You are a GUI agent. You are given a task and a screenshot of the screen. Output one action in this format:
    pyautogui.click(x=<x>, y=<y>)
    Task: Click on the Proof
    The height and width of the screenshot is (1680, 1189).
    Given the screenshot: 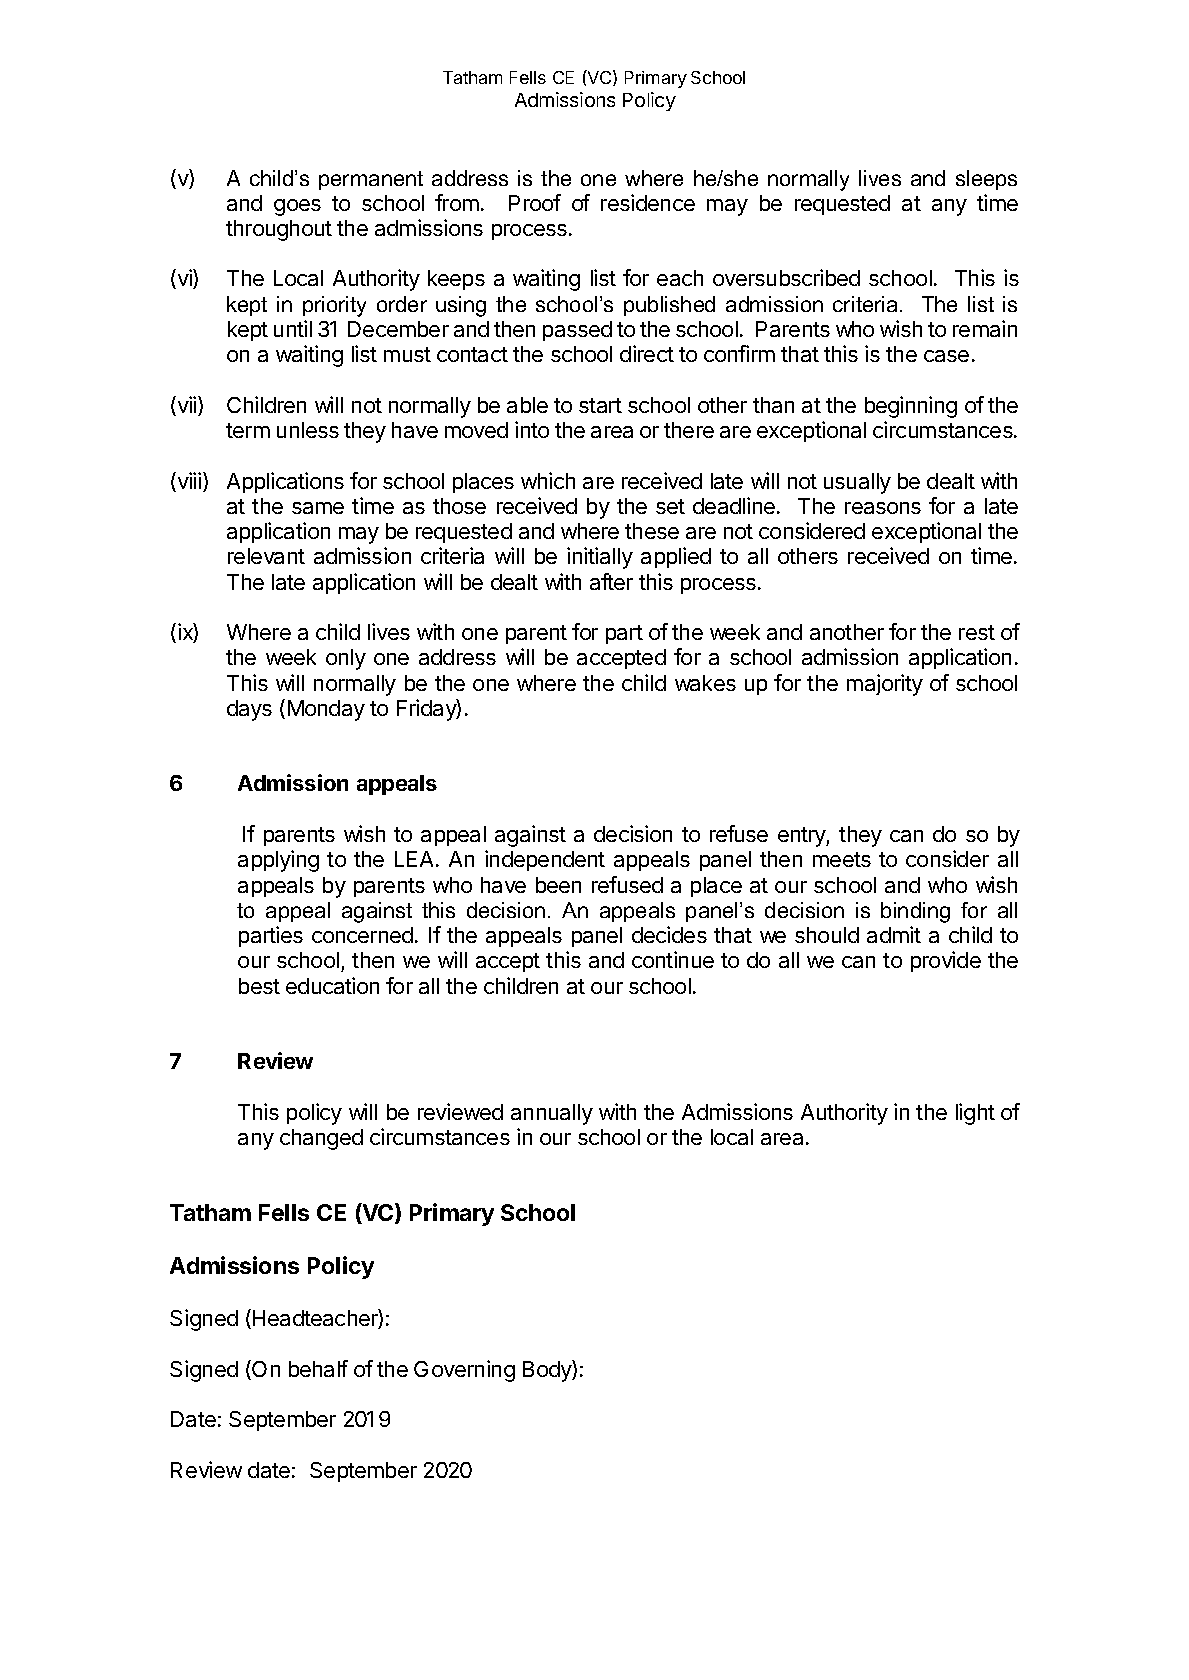 What is the action you would take?
    pyautogui.click(x=535, y=202)
